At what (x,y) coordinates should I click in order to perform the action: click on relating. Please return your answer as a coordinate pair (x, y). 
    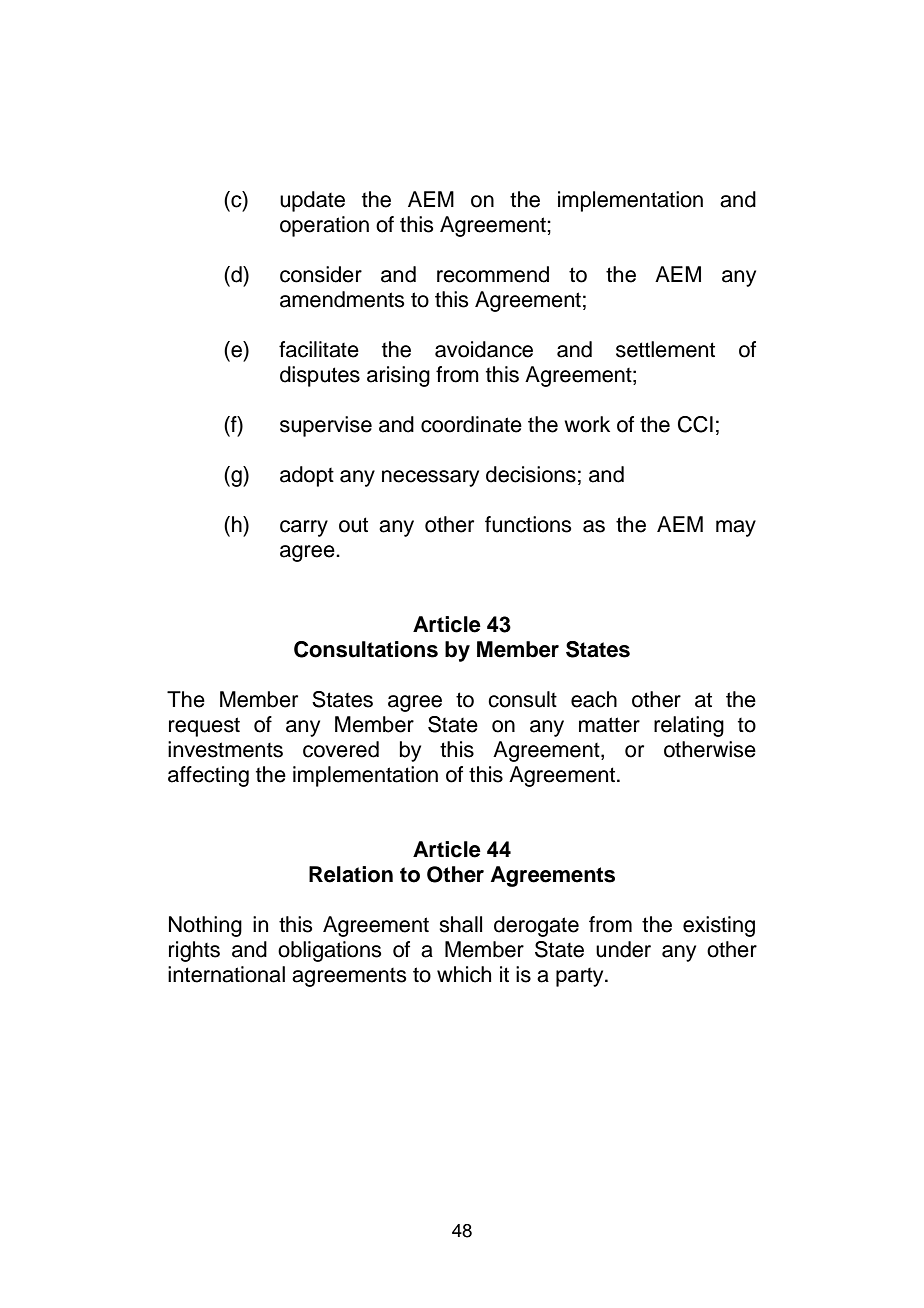
    Looking at the image, I should click on (689, 726).
